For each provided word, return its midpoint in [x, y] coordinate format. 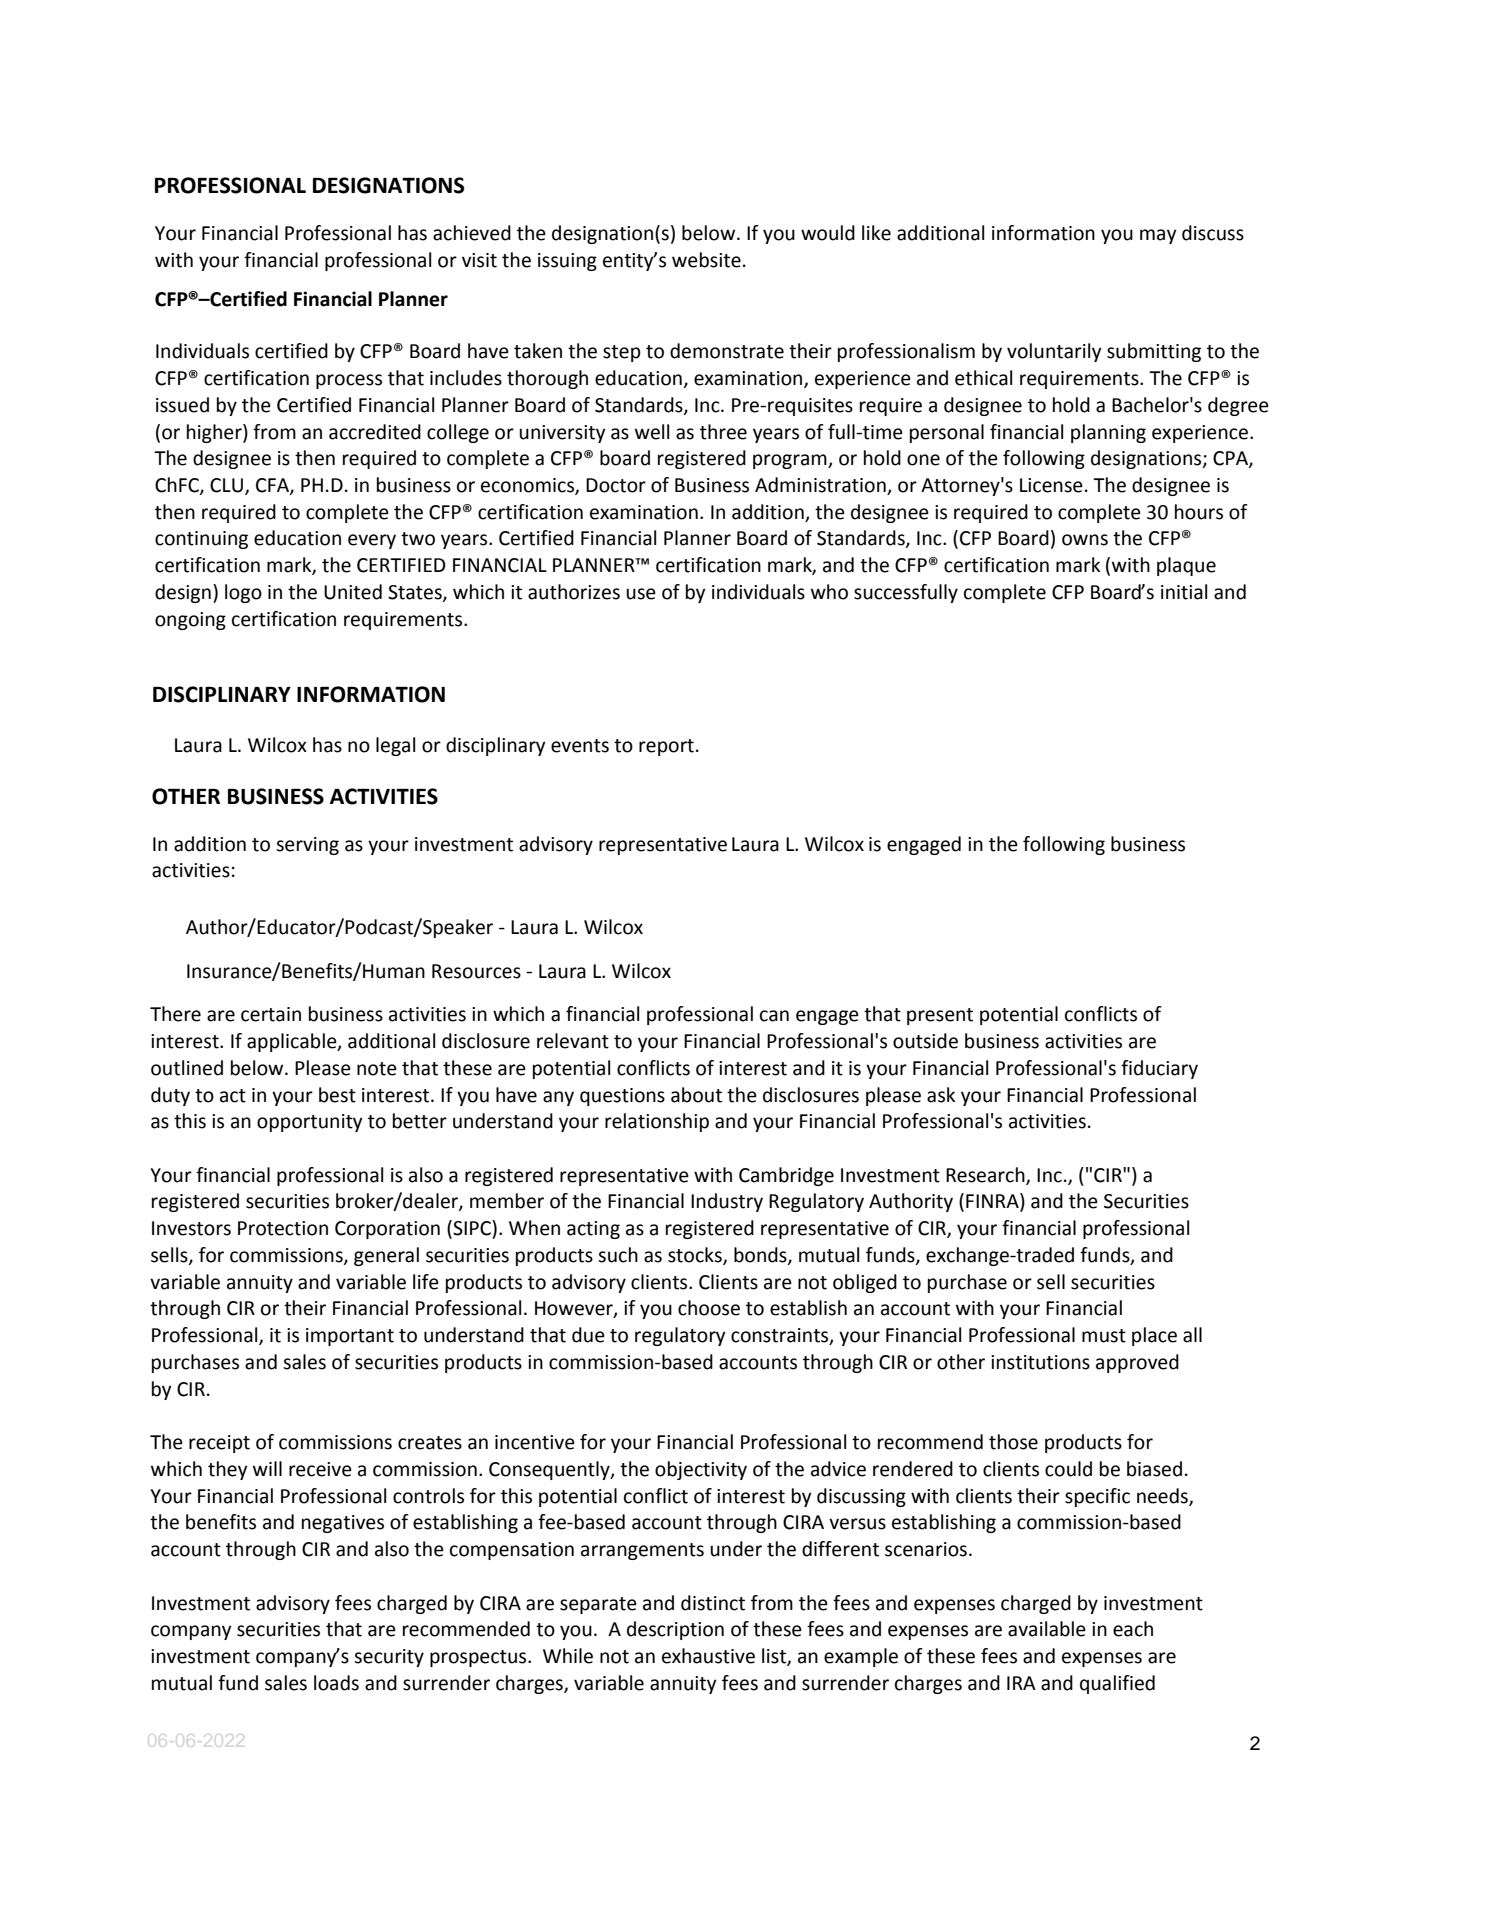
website [706, 260]
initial [1184, 592]
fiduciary [1159, 1069]
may [1158, 236]
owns [1085, 540]
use [641, 594]
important [350, 1337]
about [696, 1095]
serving [307, 846]
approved [1137, 1363]
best [337, 1095]
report [666, 747]
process [349, 381]
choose [709, 1308]
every [372, 541]
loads [336, 1683]
